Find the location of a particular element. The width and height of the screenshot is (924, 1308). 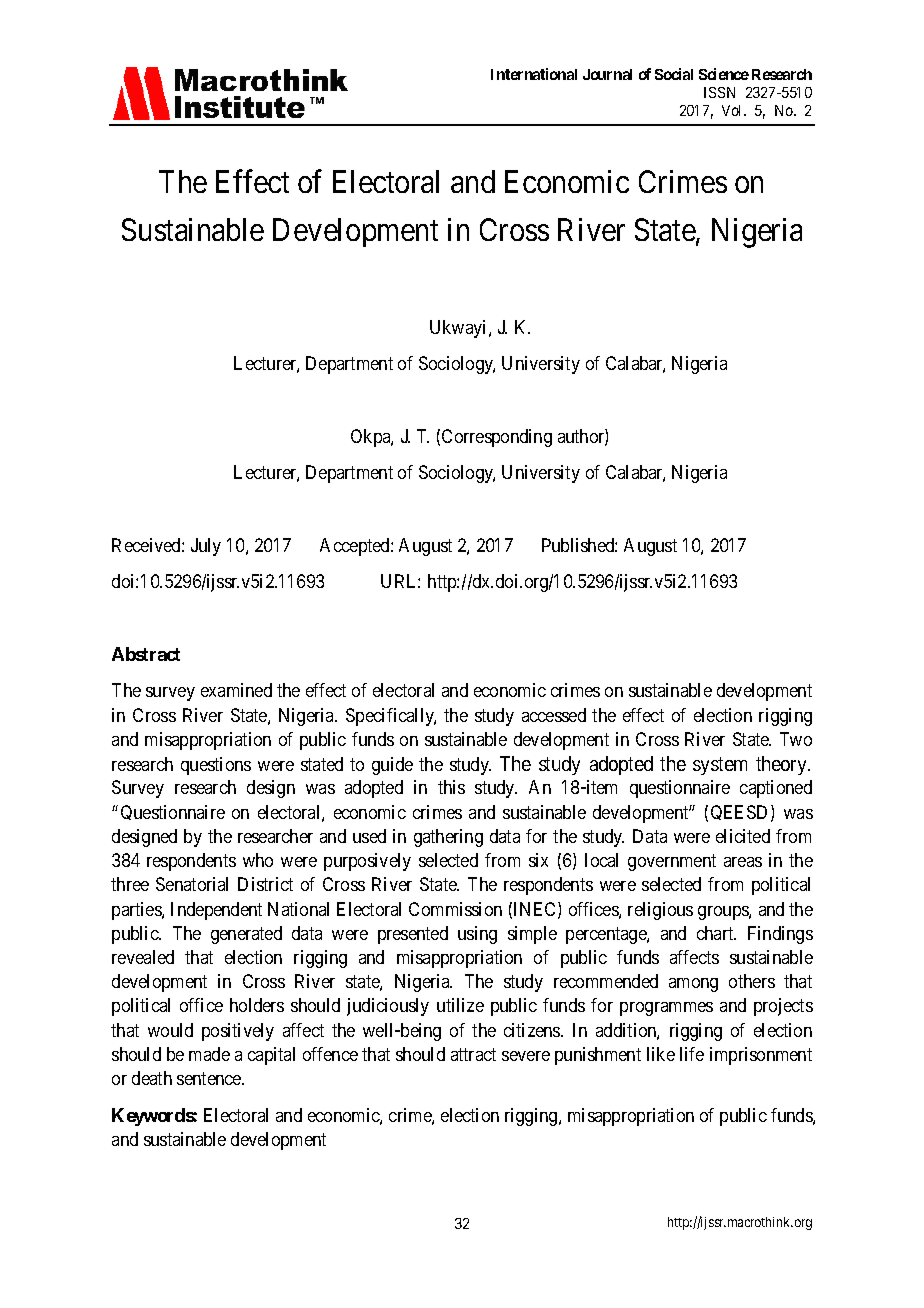

Corresponding is located at coordinates (497, 438).
